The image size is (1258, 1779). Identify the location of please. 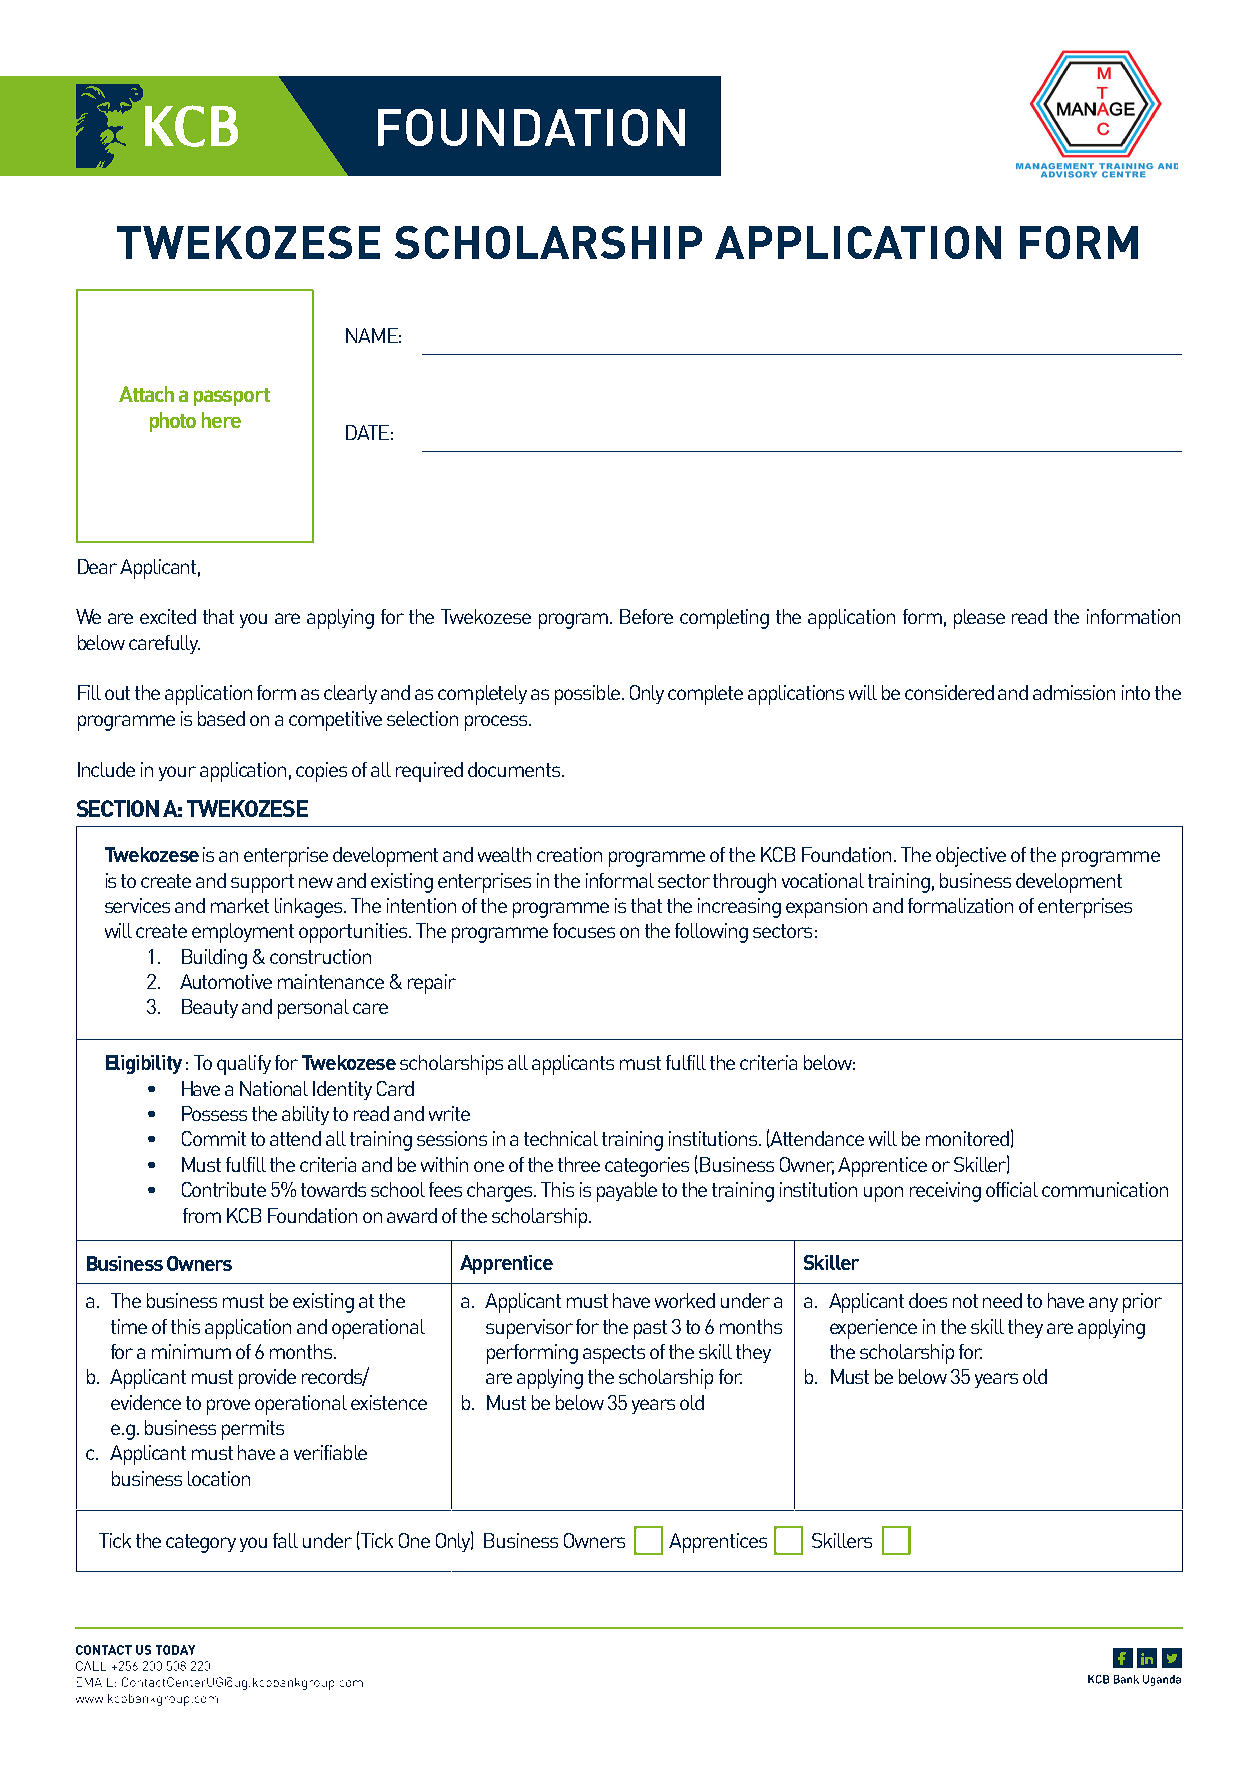
(979, 619).
